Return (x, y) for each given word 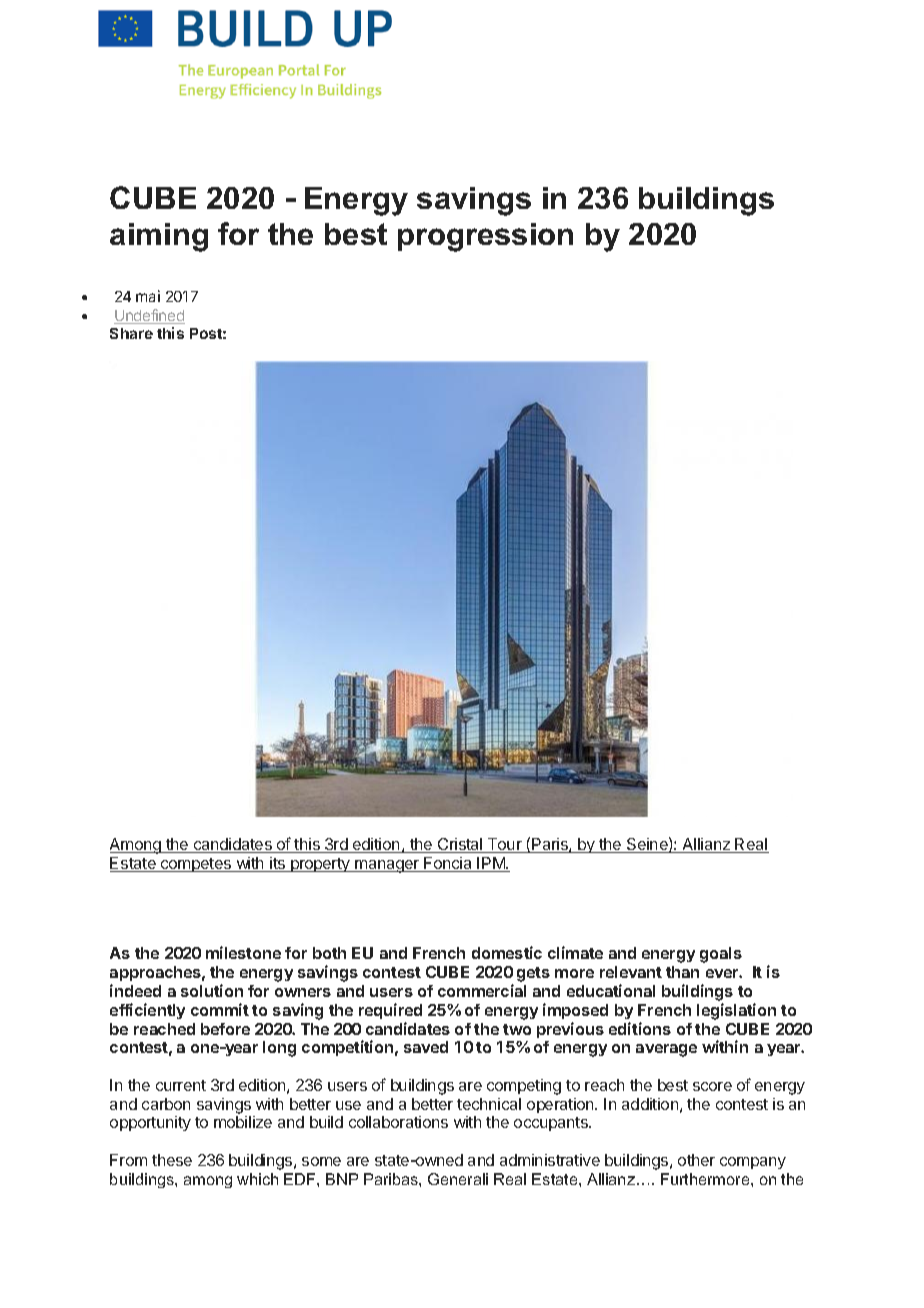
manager (387, 866)
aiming (159, 237)
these (172, 1160)
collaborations (398, 1122)
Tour (505, 845)
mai (148, 296)
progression (485, 237)
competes (196, 865)
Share (131, 333)
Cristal (460, 845)
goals (721, 955)
